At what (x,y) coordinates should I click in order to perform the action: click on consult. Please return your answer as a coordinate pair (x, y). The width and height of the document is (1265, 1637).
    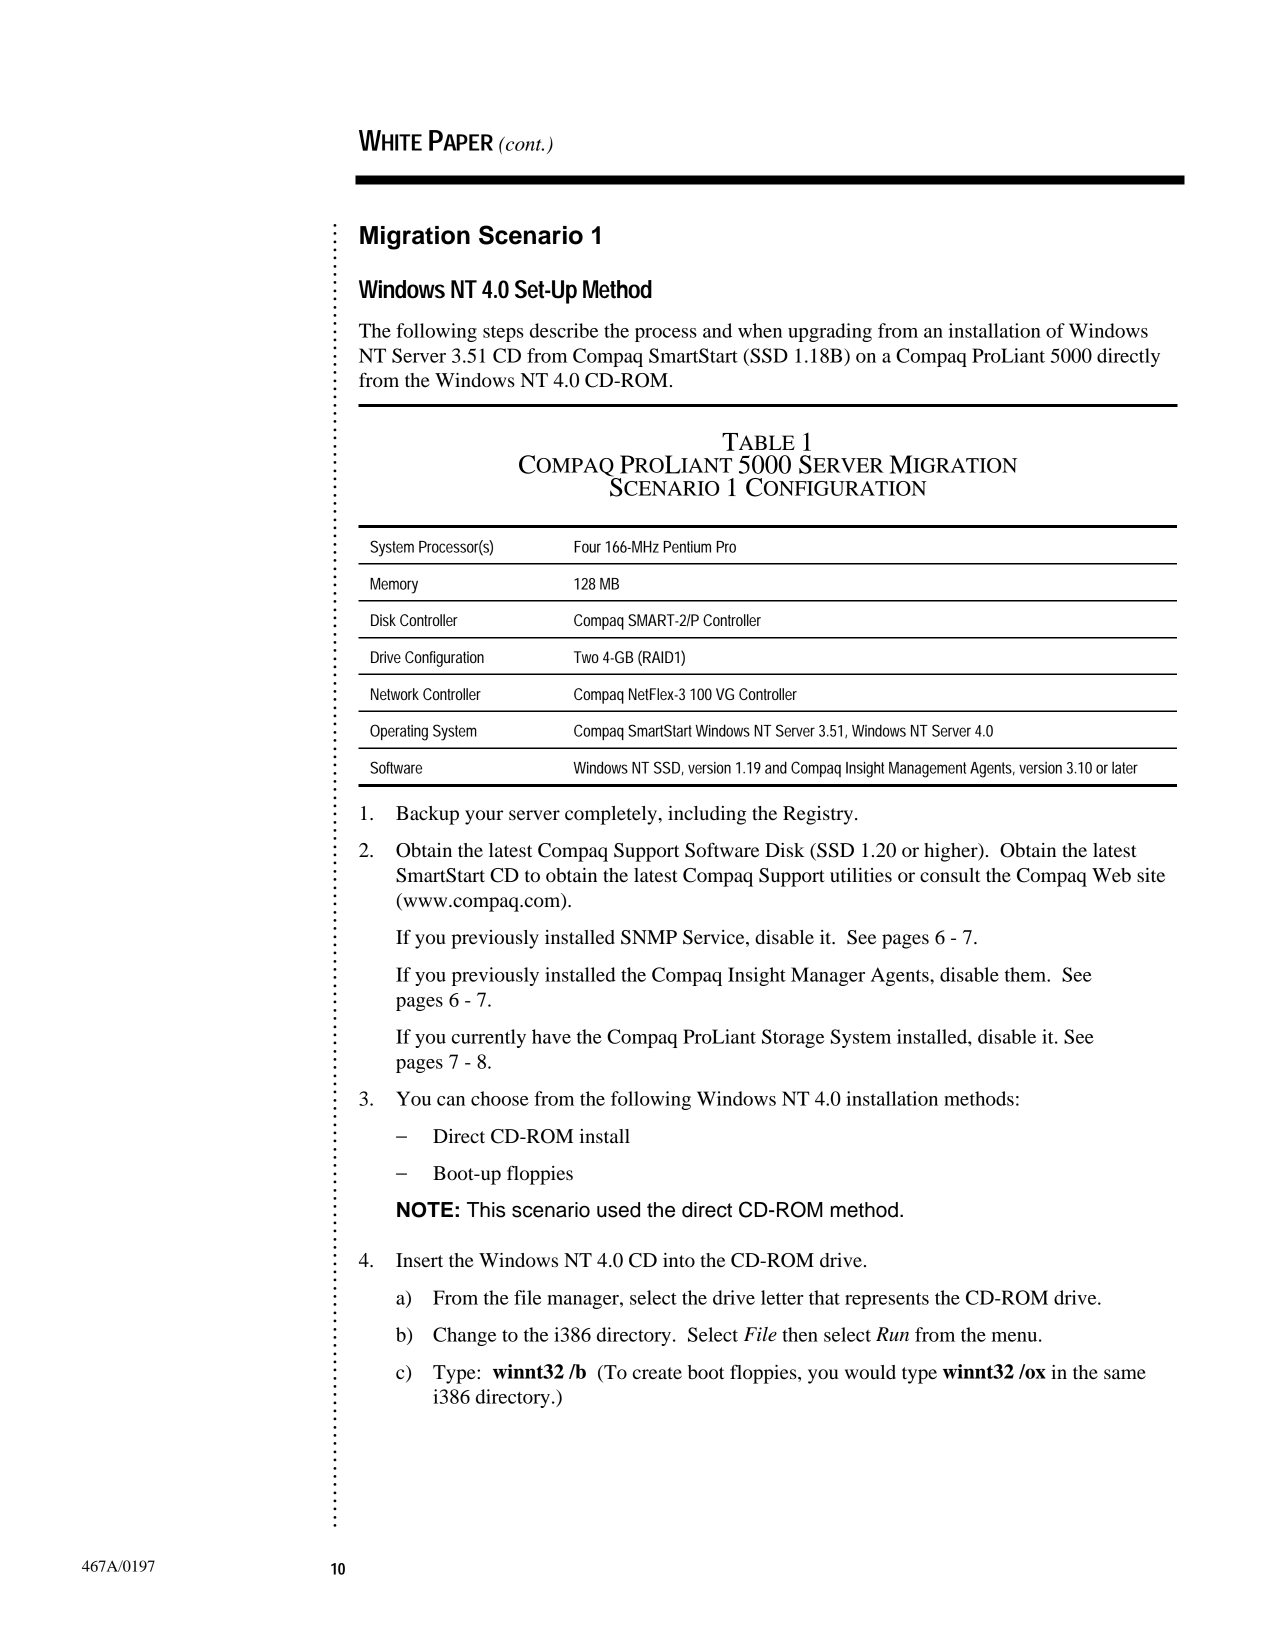
    Looking at the image, I should click on (950, 875).
